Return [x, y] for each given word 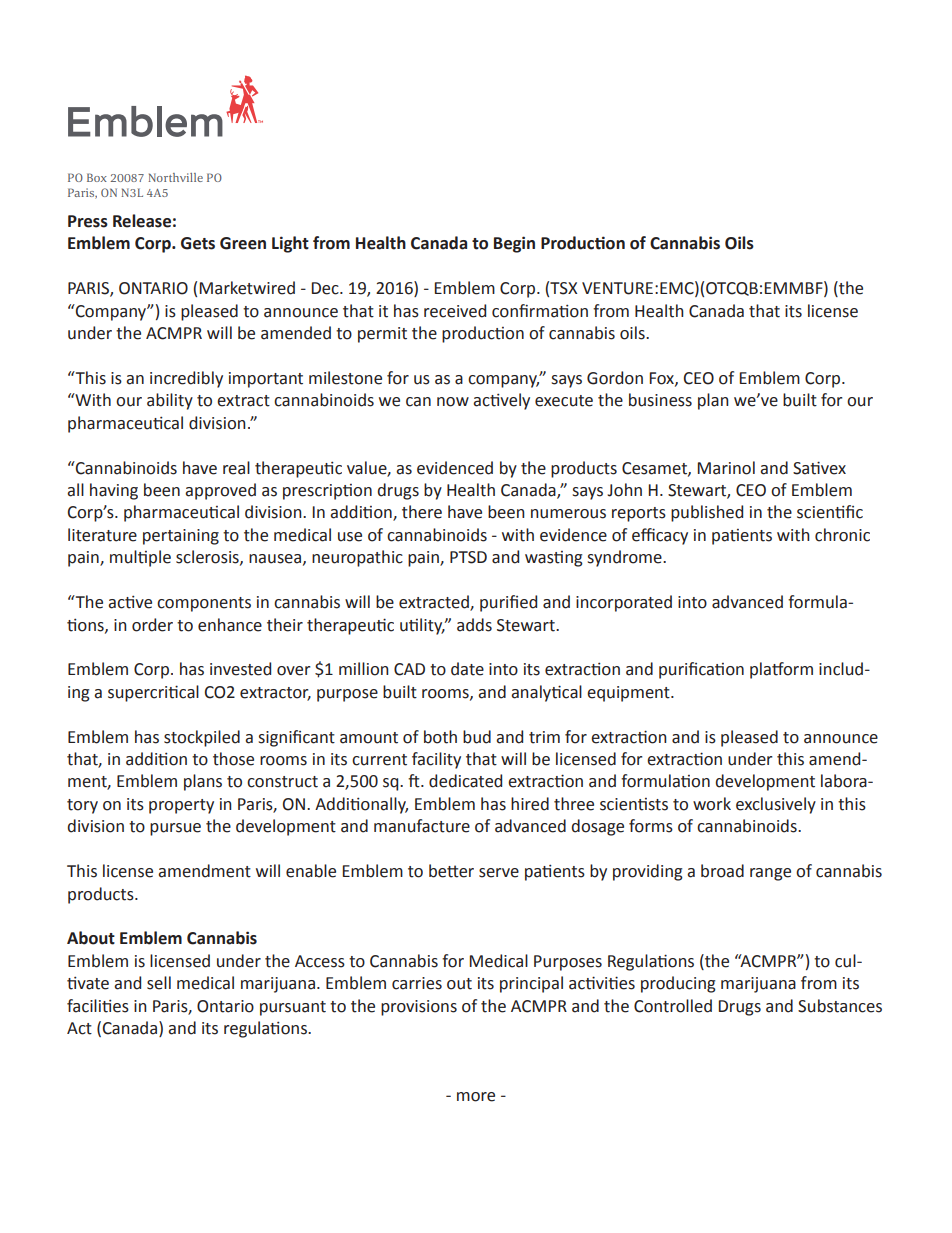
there [422, 512]
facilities [98, 1006]
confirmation [540, 311]
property [181, 806]
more [476, 1097]
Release [142, 221]
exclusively [776, 805]
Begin [514, 244]
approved [220, 491]
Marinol [726, 468]
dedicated [465, 781]
